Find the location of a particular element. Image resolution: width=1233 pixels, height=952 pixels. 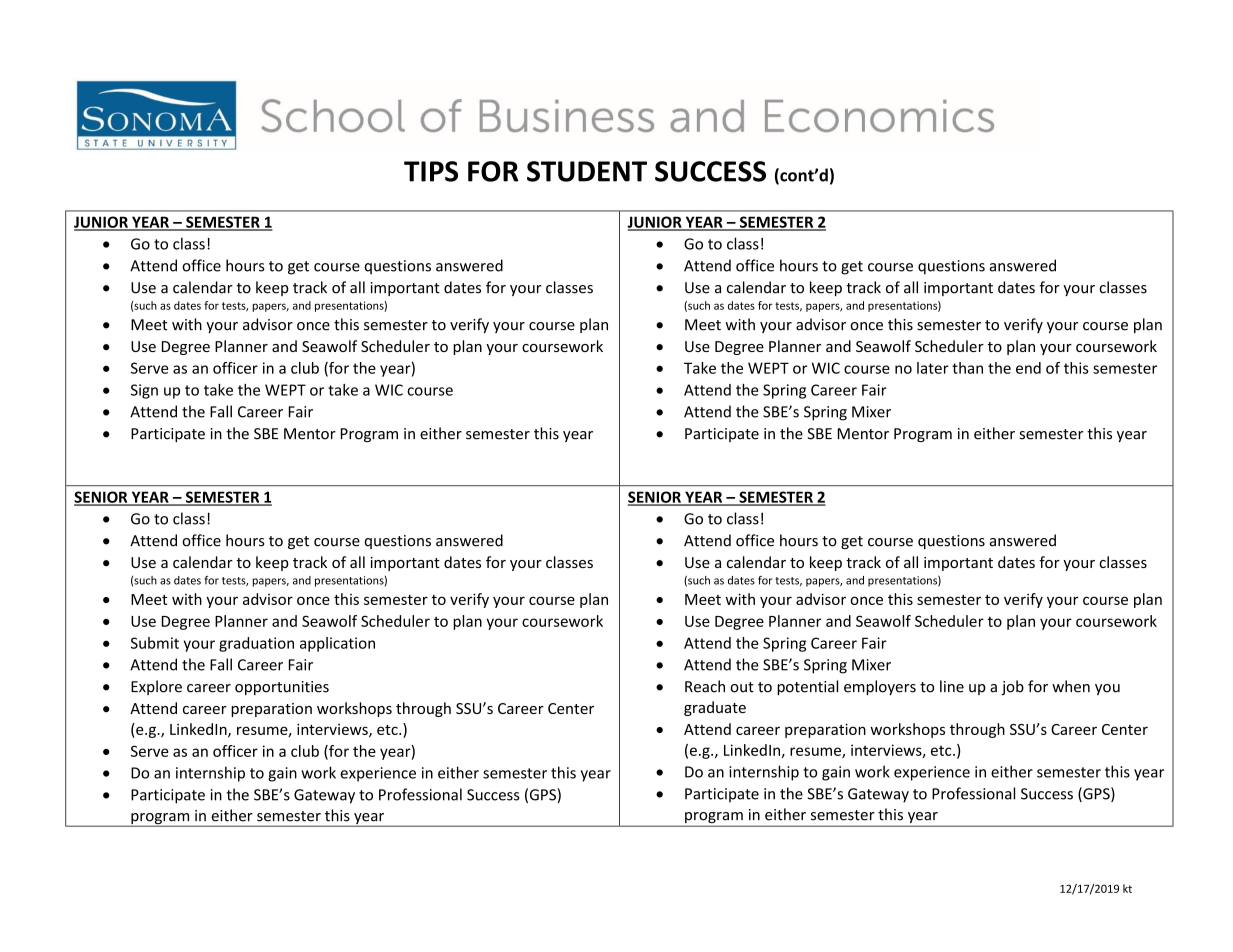

later is located at coordinates (933, 368).
